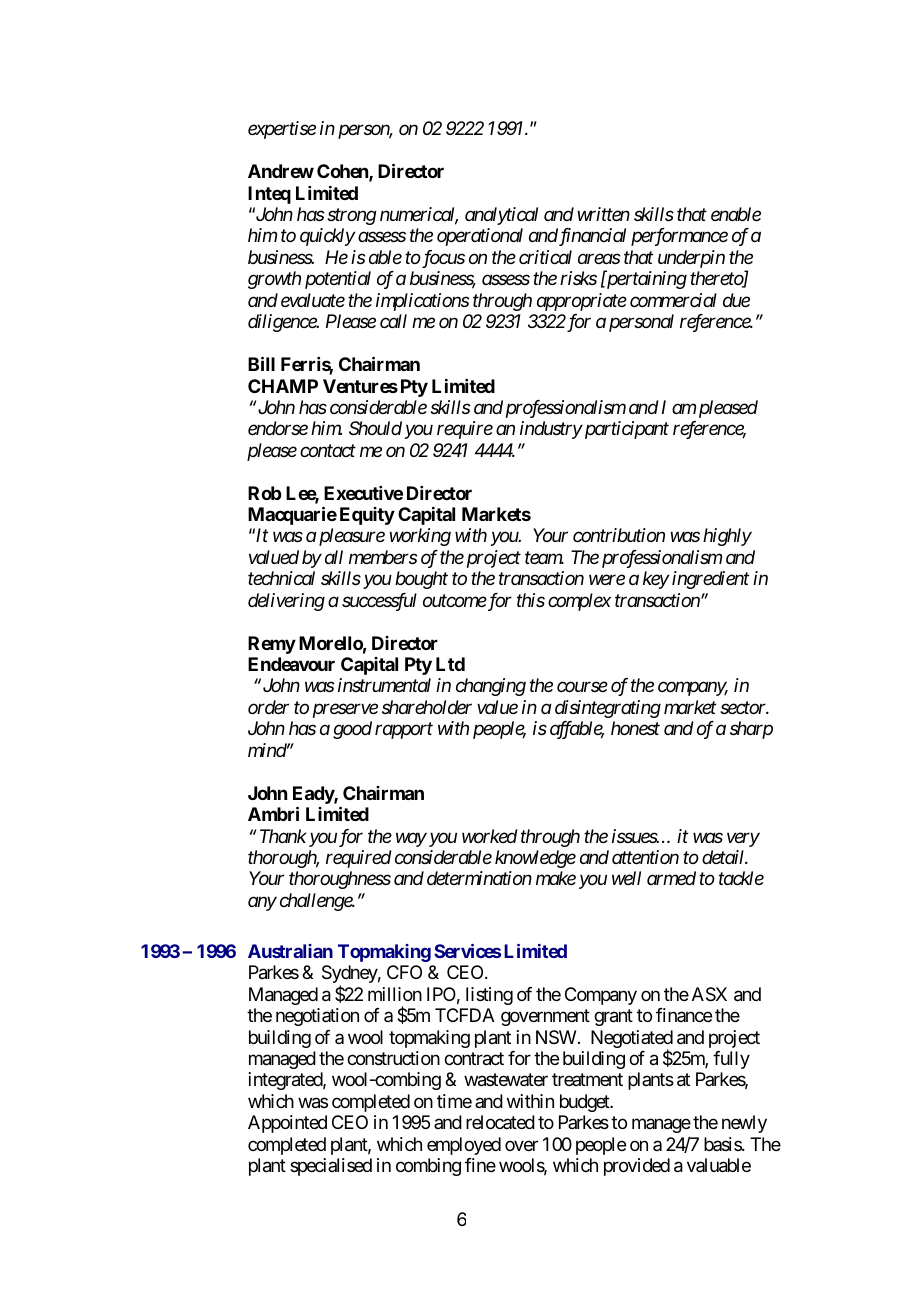  What do you see at coordinates (281, 171) in the screenshot?
I see `Andrew` at bounding box center [281, 171].
